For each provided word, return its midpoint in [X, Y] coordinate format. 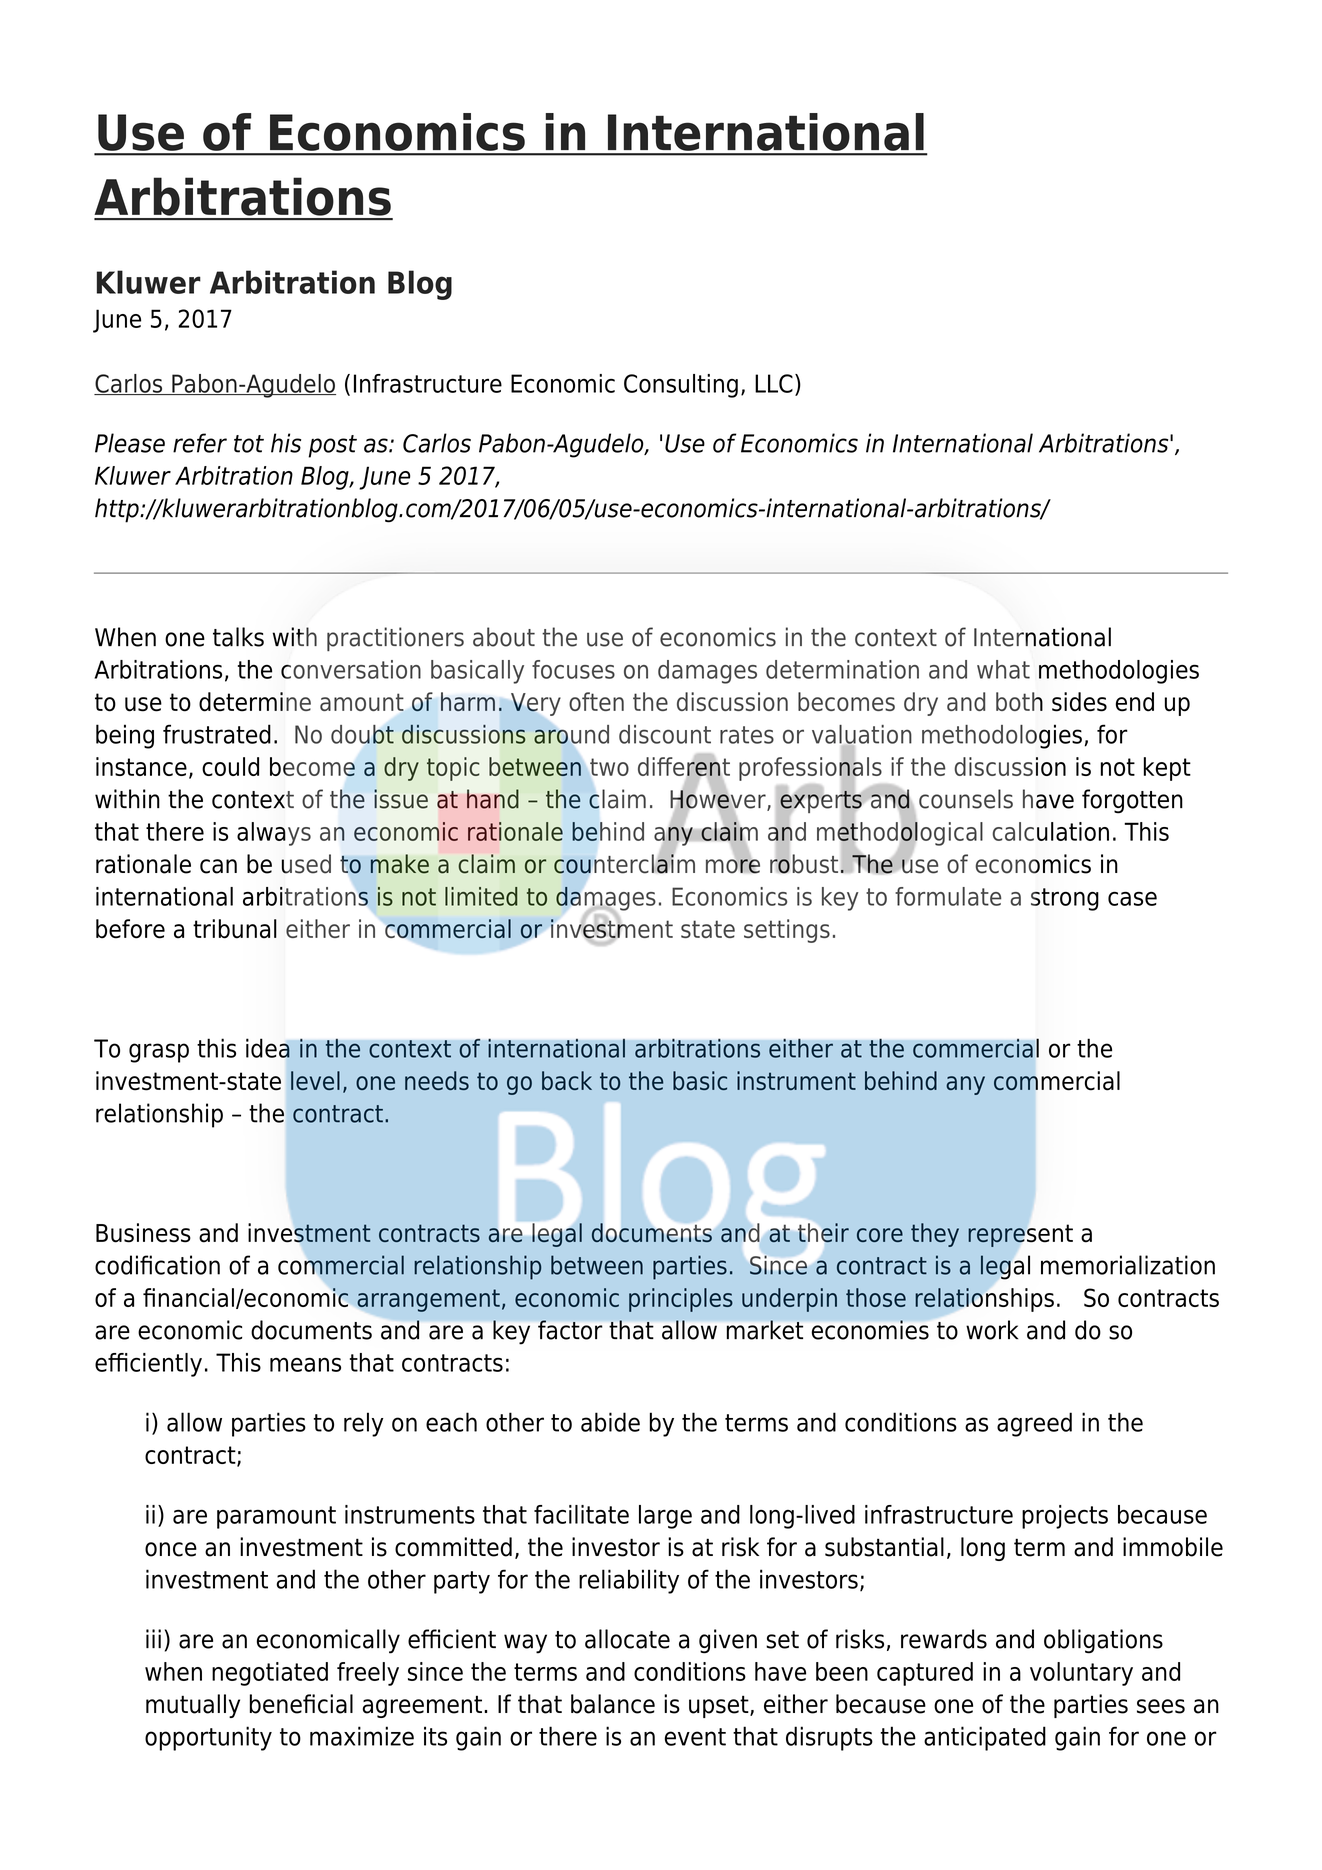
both [1019, 701]
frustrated [217, 734]
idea [268, 1048]
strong [1065, 899]
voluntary [1081, 1674]
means [305, 1364]
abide [610, 1422]
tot [249, 444]
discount [665, 734]
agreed [1034, 1424]
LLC [774, 383]
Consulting [681, 386]
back [567, 1080]
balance [613, 1704]
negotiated [270, 1674]
